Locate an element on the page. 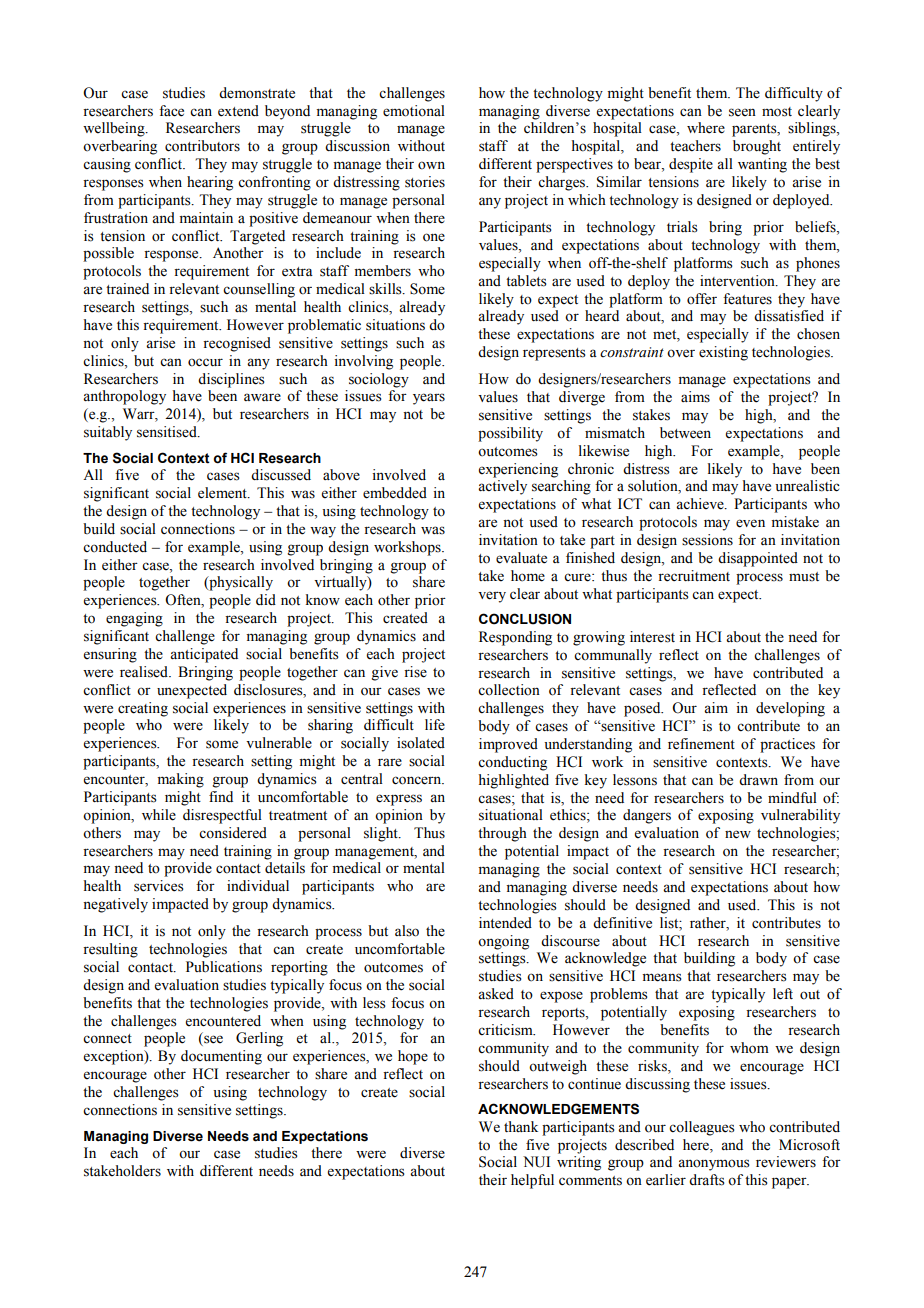 Image resolution: width=924 pixels, height=1308 pixels. Responding is located at coordinates (515, 638).
